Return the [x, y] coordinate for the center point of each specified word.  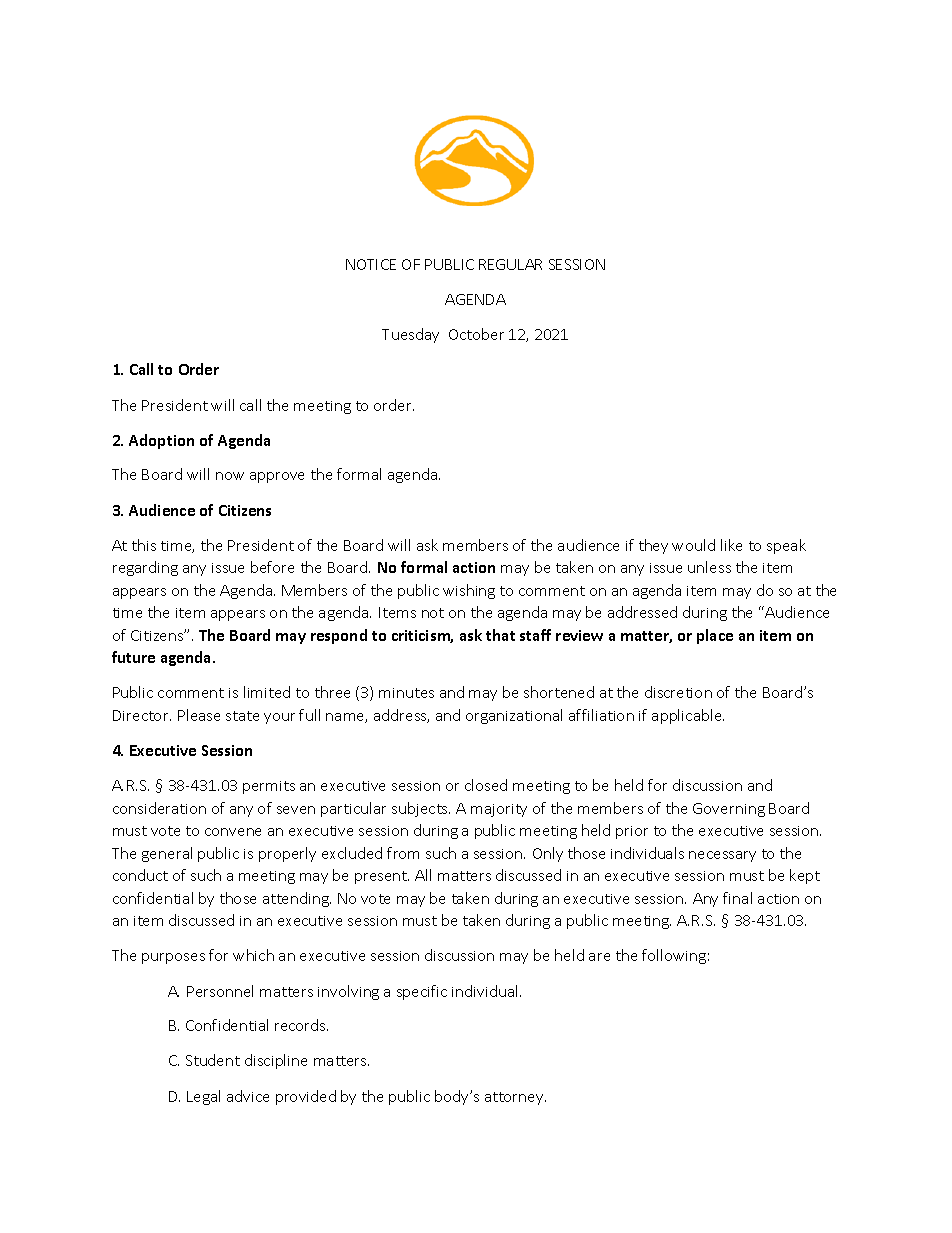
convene [233, 832]
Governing [729, 810]
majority [499, 810]
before [272, 567]
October [476, 334]
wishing [469, 591]
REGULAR [510, 264]
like [731, 545]
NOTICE [371, 264]
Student [213, 1060]
